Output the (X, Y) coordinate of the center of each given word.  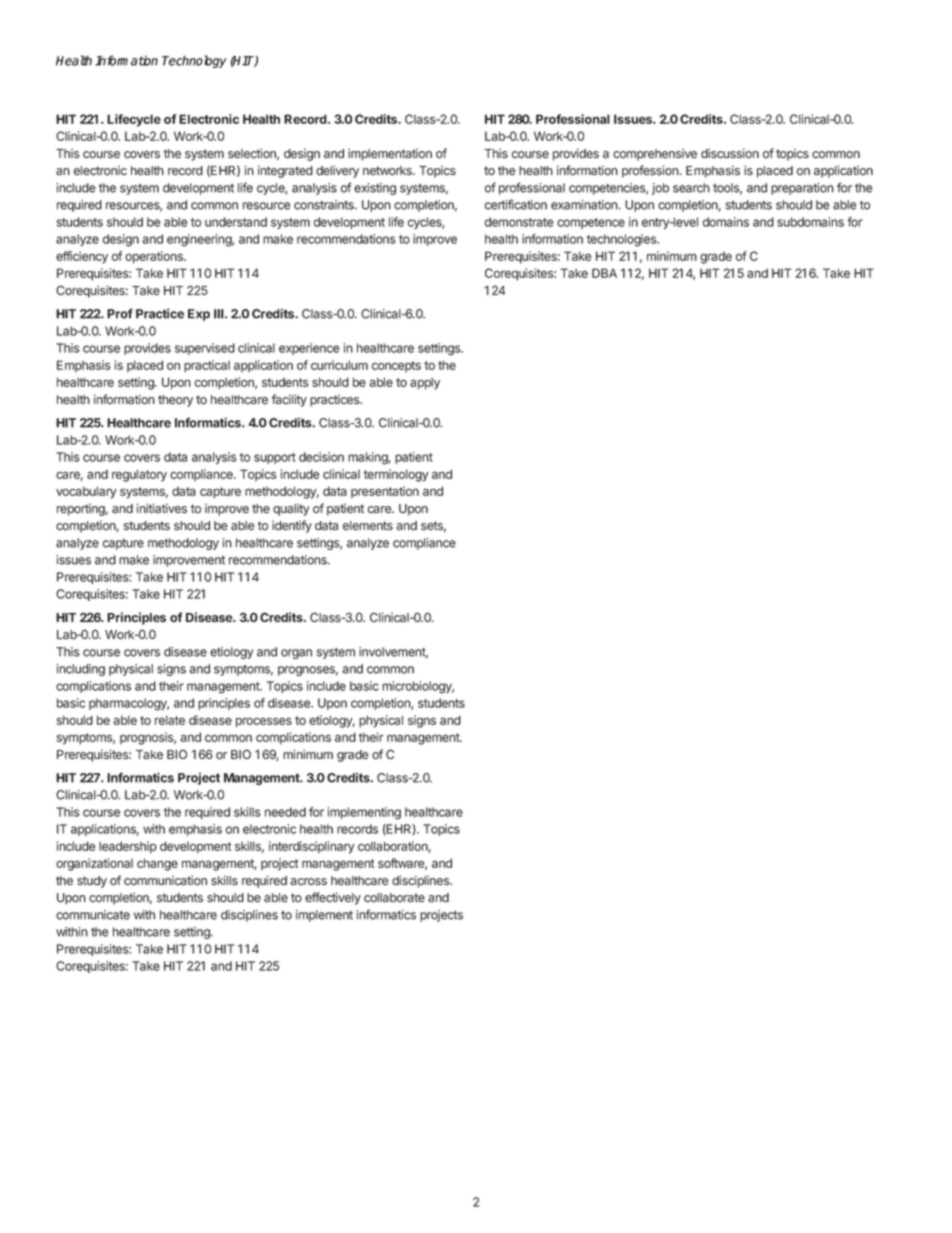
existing (375, 189)
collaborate (394, 898)
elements (368, 526)
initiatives (162, 508)
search (691, 188)
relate (170, 720)
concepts (396, 366)
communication (165, 880)
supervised (205, 349)
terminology (395, 475)
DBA (604, 273)
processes (264, 722)
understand (236, 222)
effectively (333, 898)
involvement (393, 653)
